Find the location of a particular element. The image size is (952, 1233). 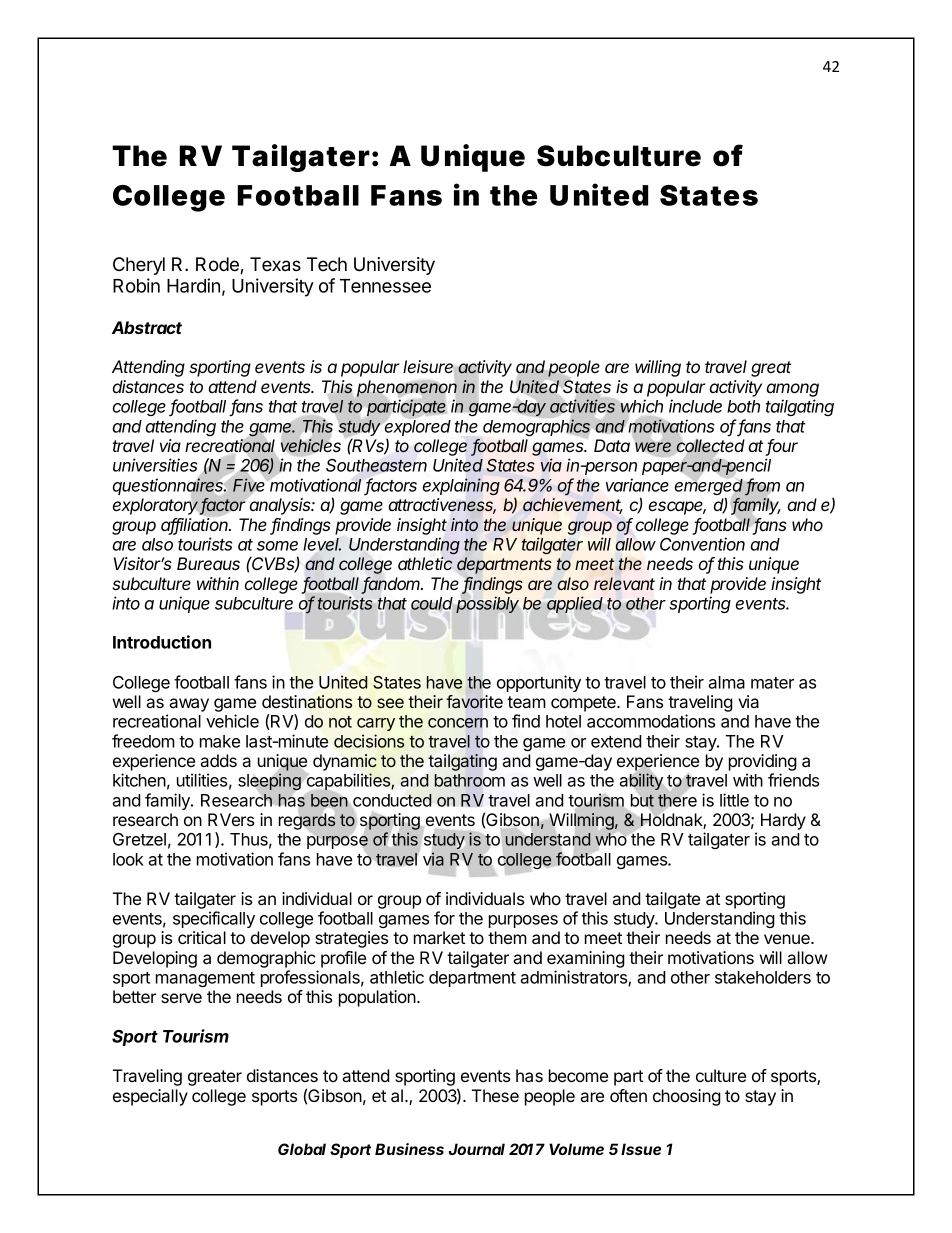

bathroom is located at coordinates (470, 780).
